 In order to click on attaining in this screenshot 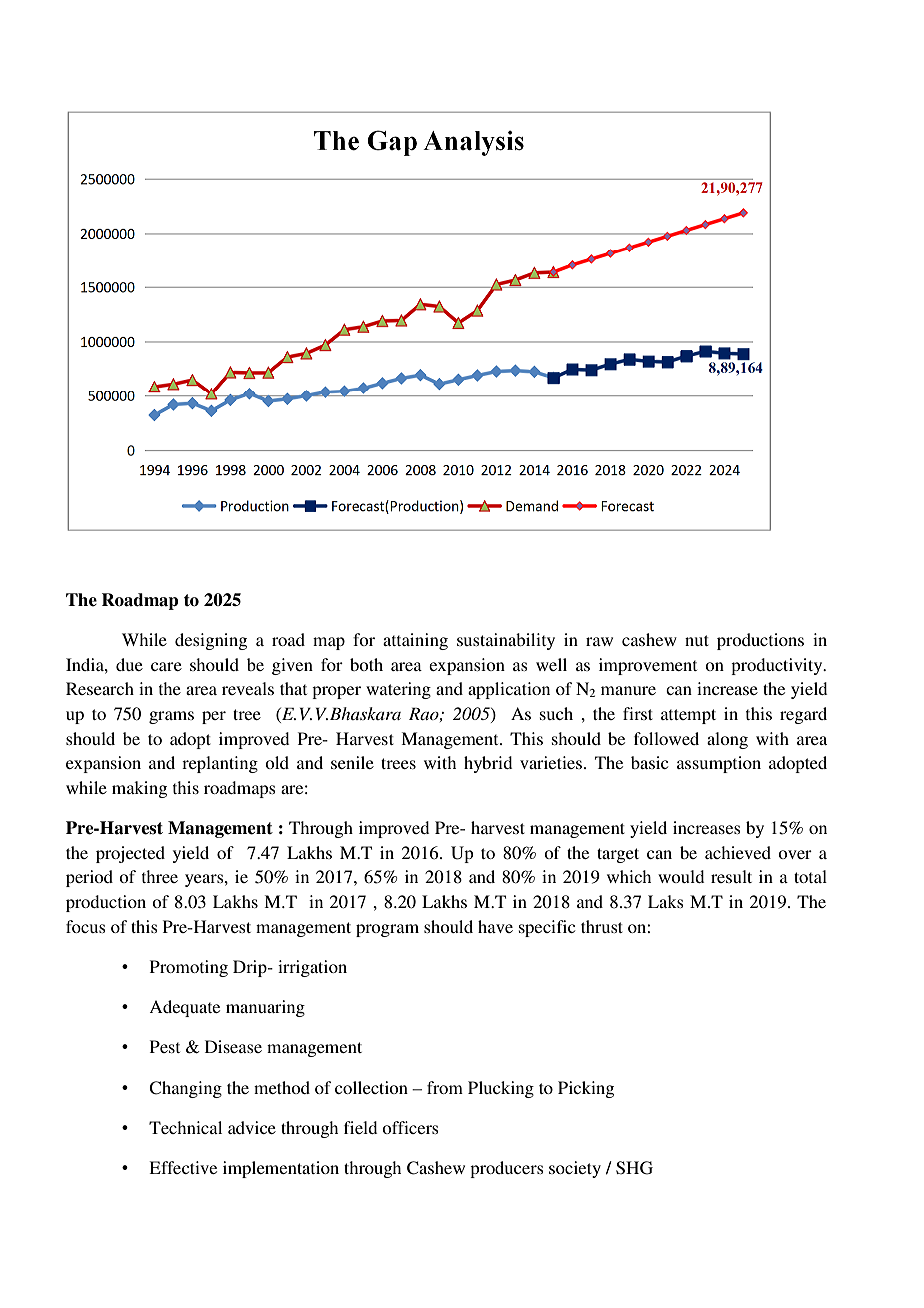, I will do `click(415, 641)`.
